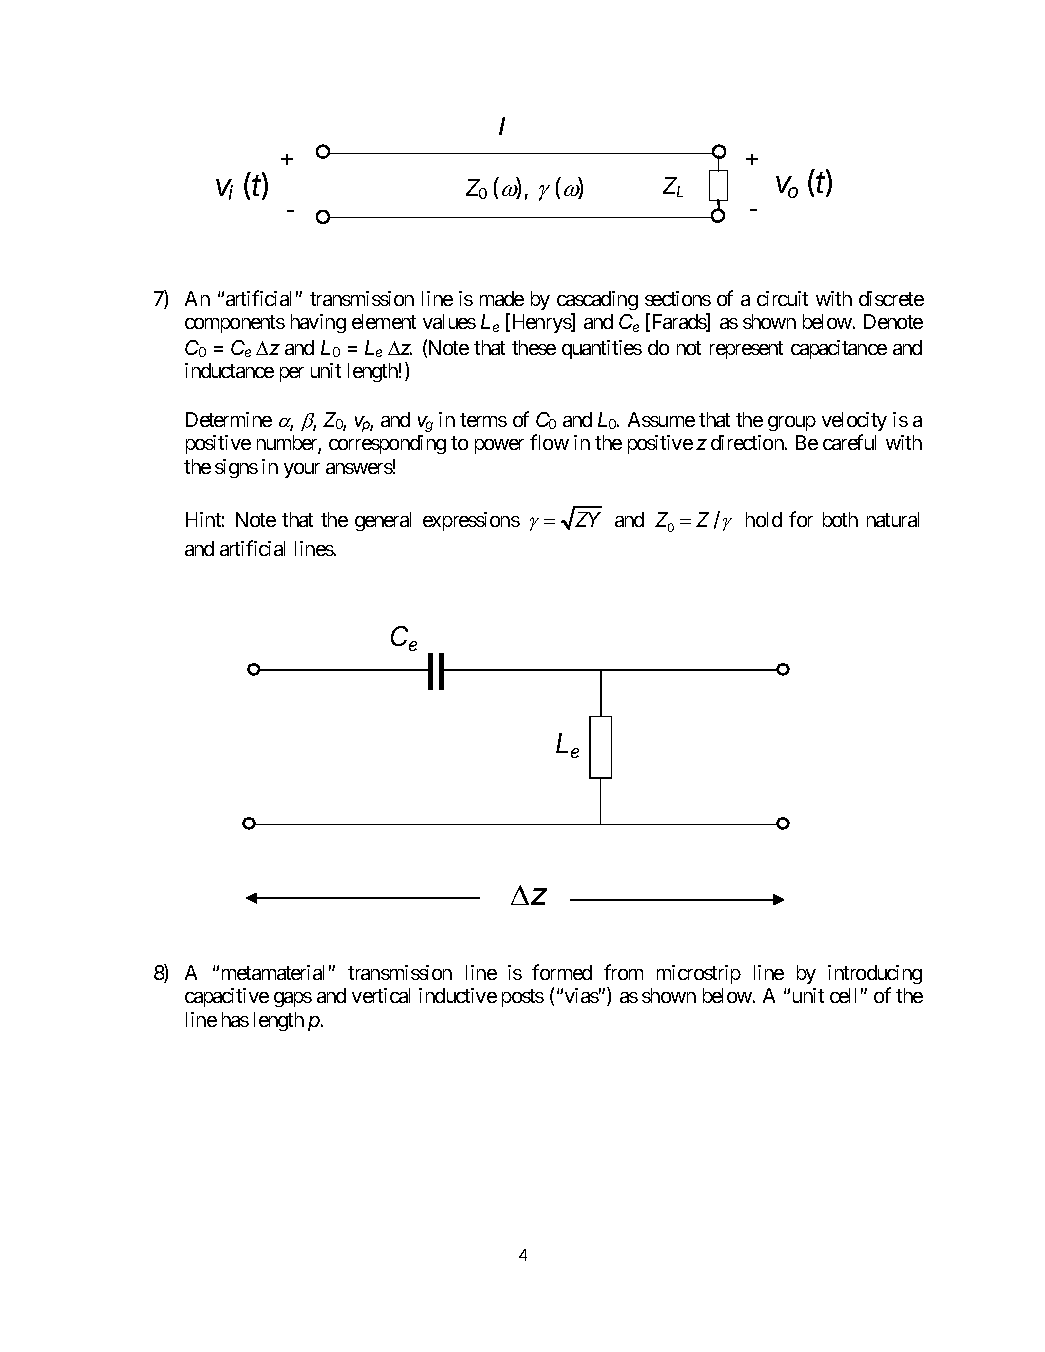 This document has width=1045, height=1352. Describe the element at coordinates (562, 972) in the document. I see `formed` at that location.
